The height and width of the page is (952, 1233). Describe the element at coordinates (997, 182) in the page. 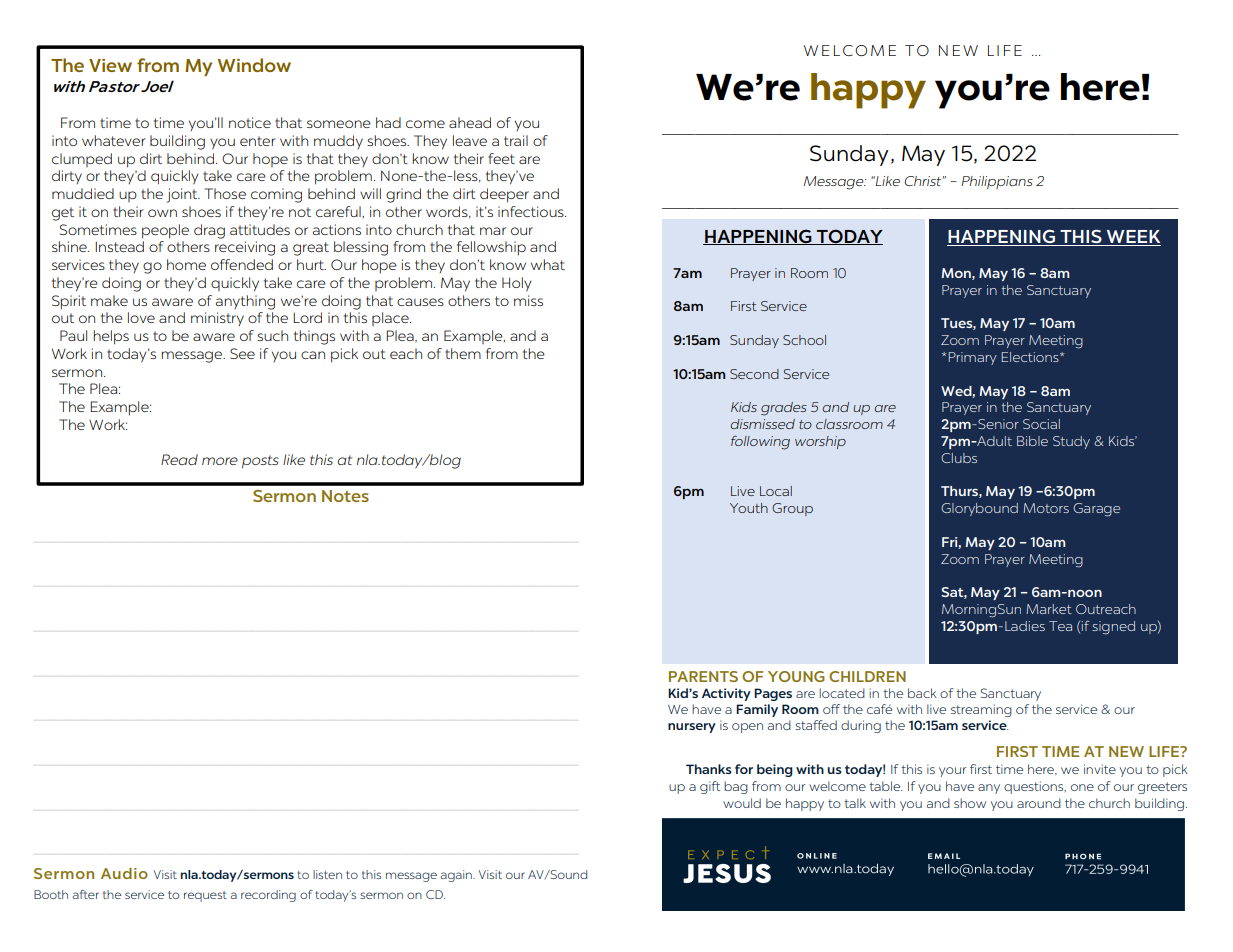

I see `Philippians` at that location.
